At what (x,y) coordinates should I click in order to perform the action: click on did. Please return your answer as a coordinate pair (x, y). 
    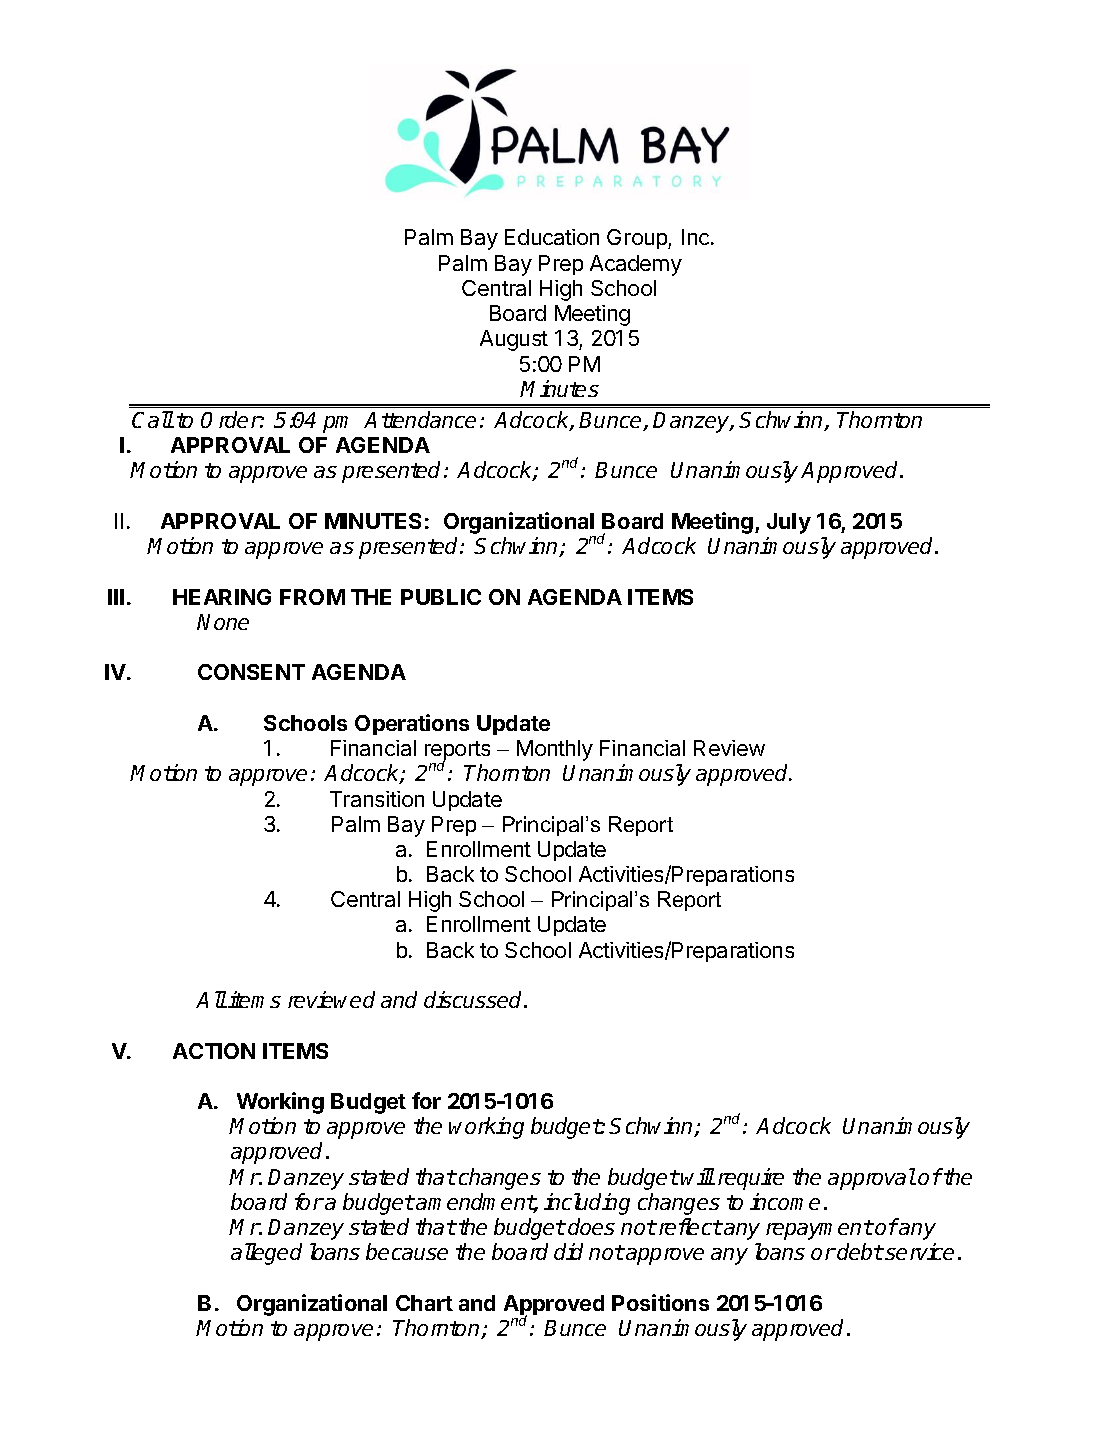
    Looking at the image, I should click on (568, 1251).
